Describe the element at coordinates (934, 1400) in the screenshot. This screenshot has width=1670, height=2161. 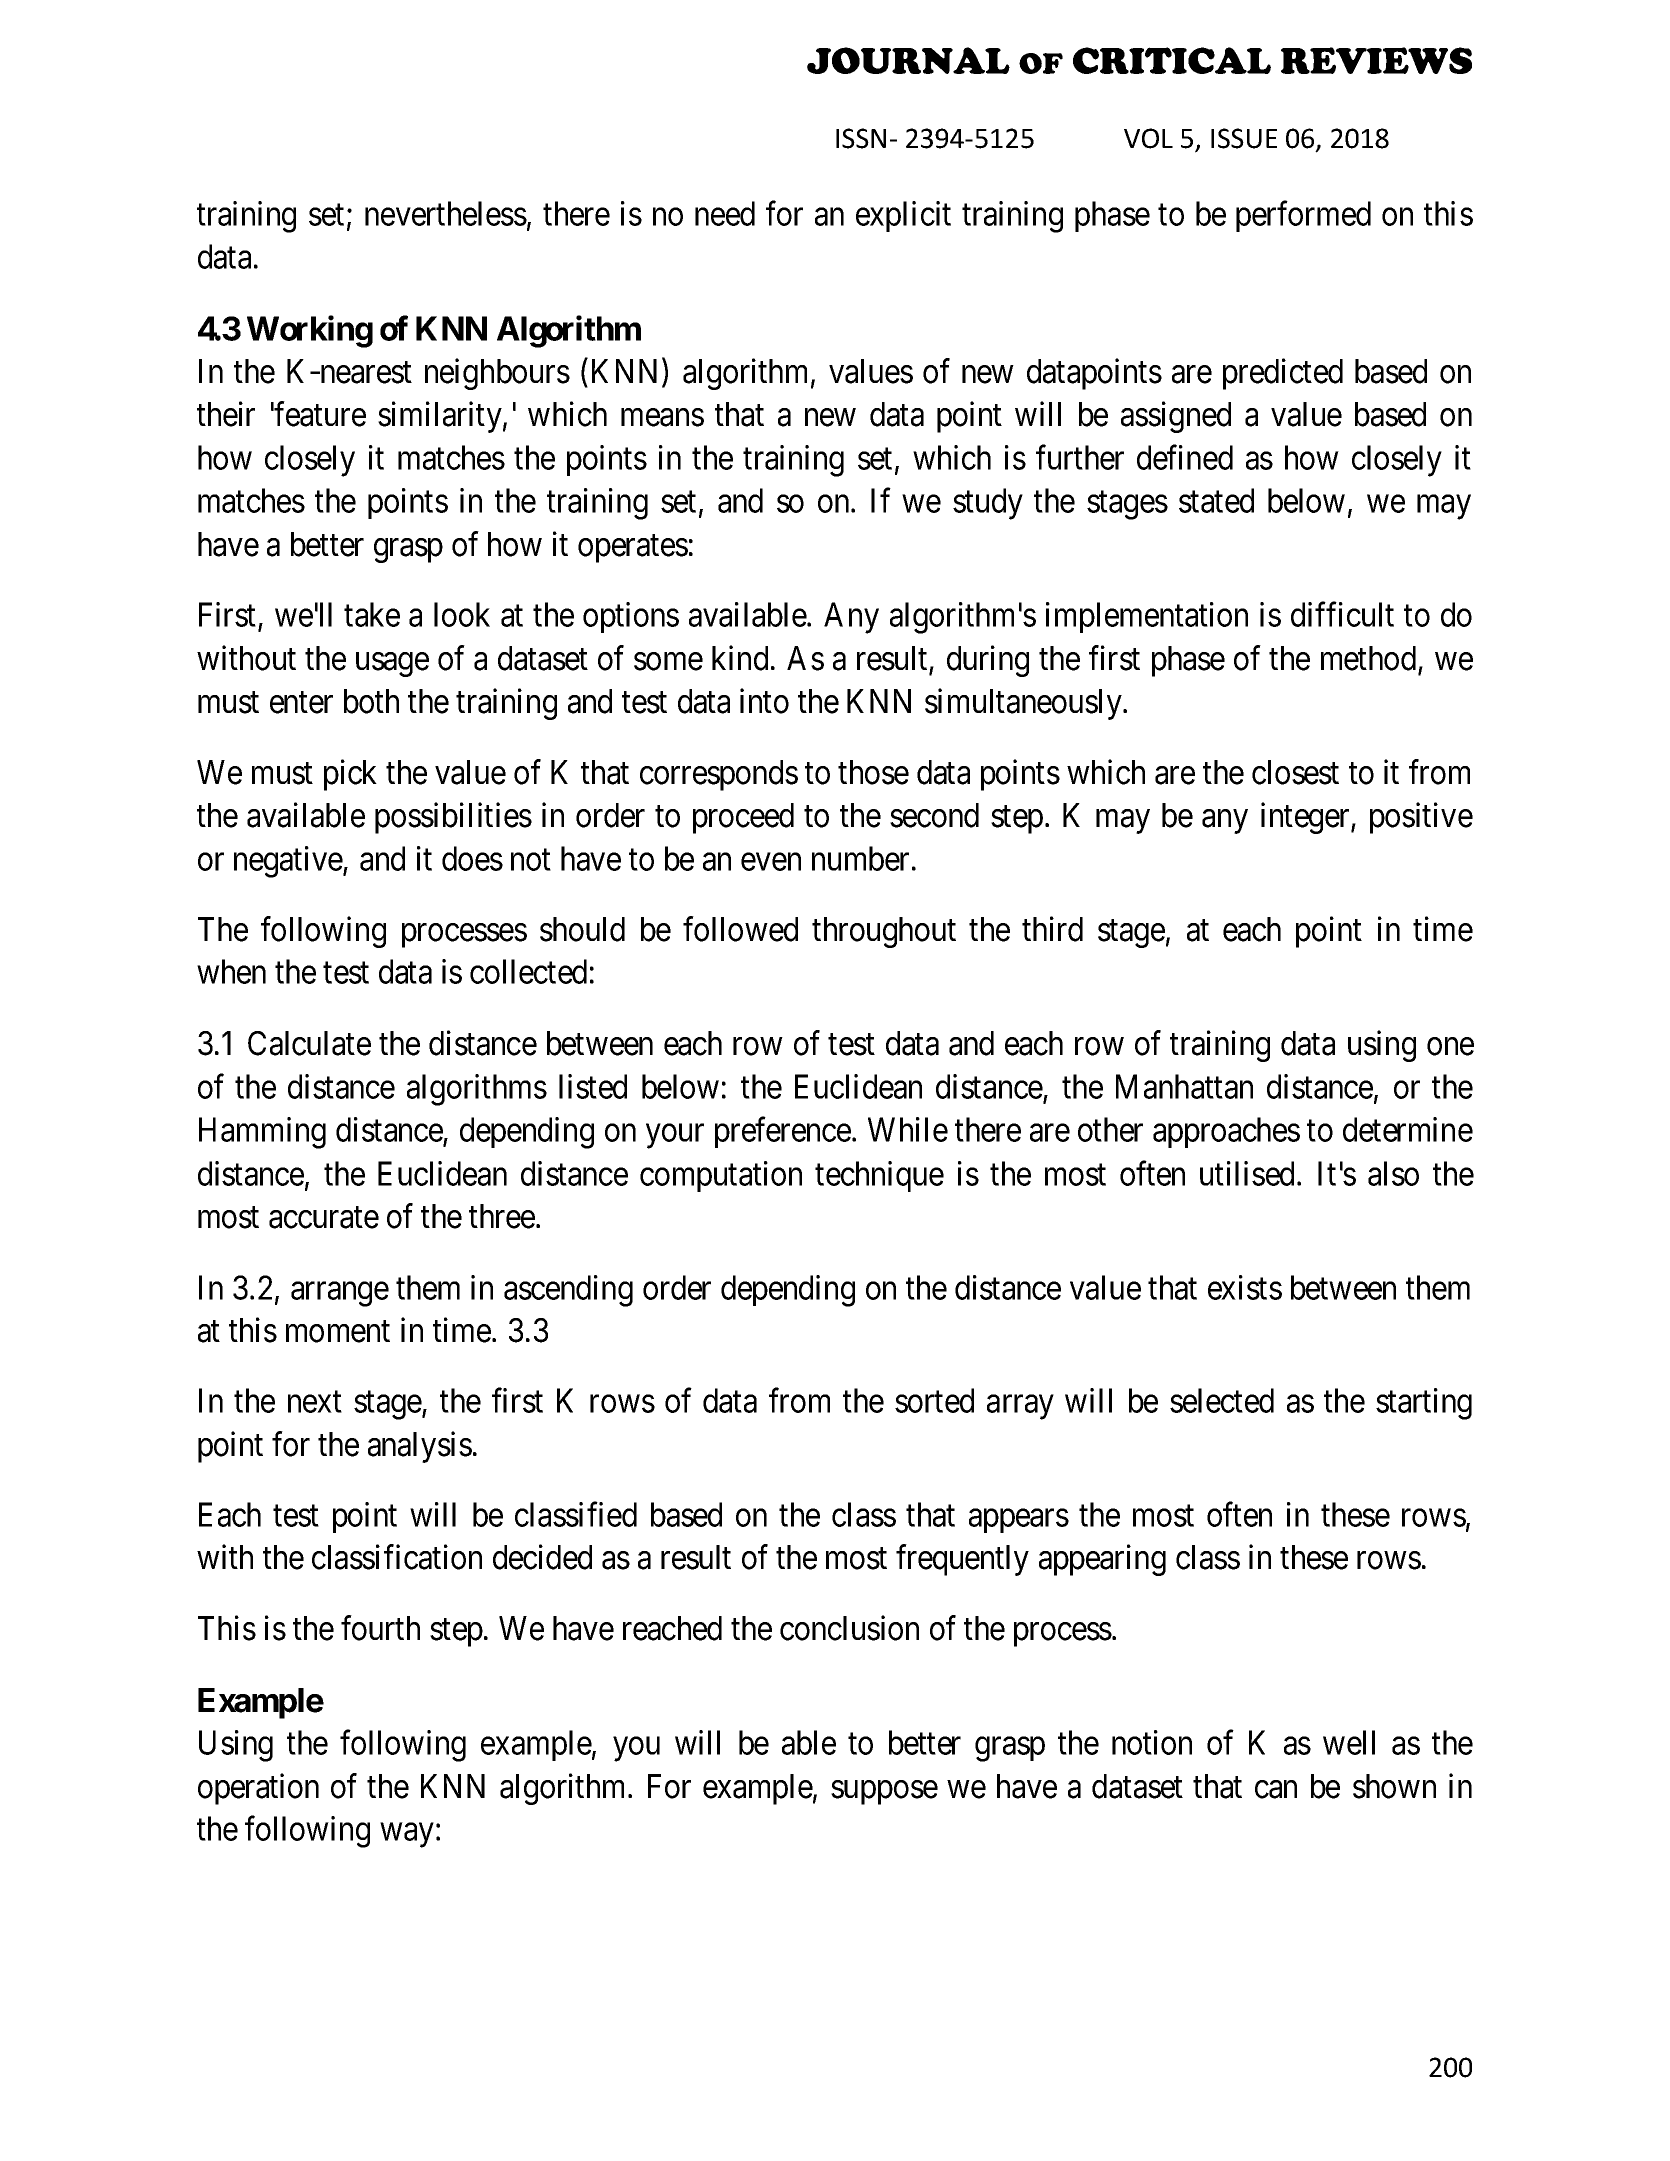
I see `sorted` at that location.
